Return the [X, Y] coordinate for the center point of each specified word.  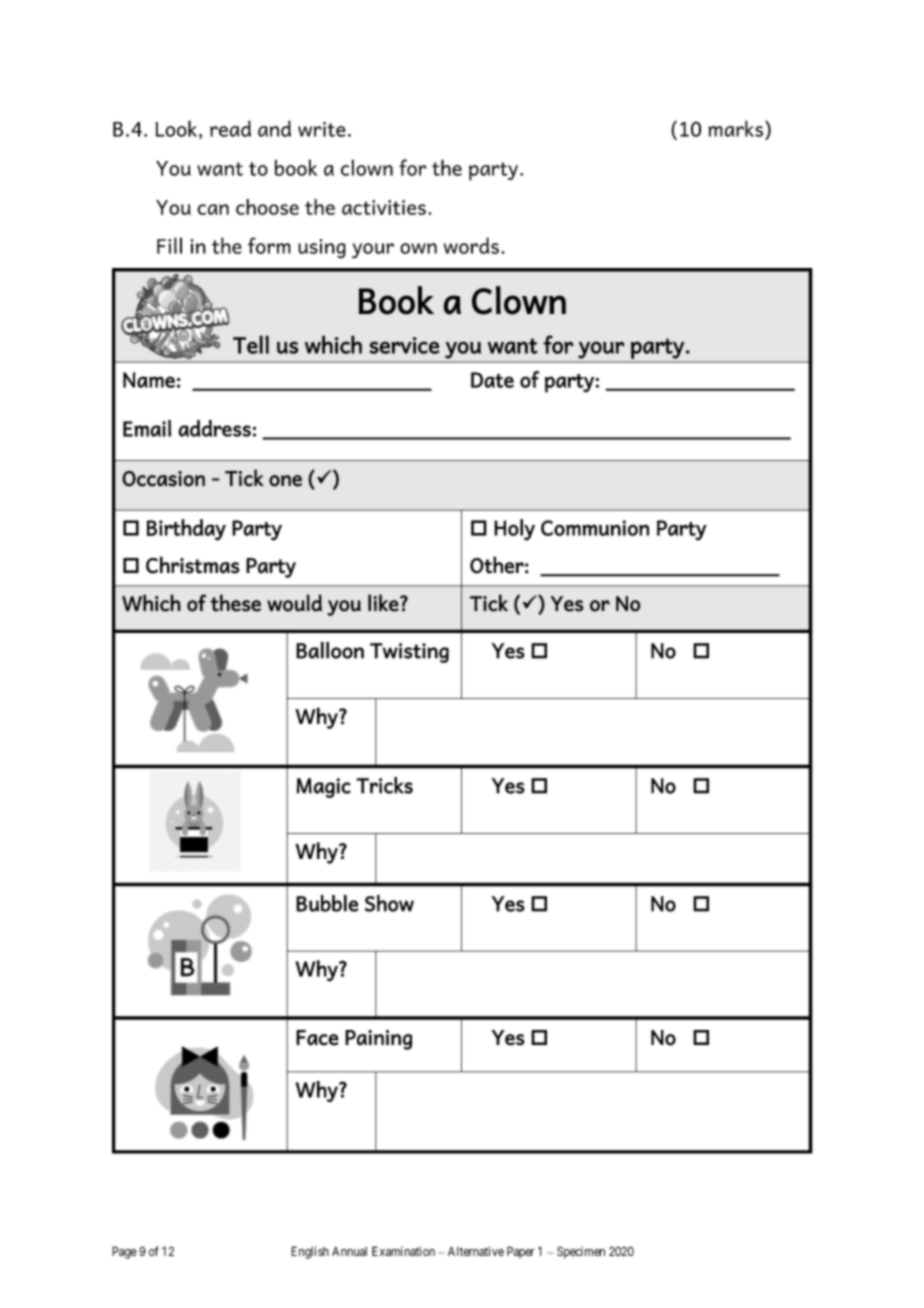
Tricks [384, 785]
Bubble [327, 903]
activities [384, 207]
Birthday [186, 530]
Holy [514, 530]
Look [178, 129]
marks [735, 128]
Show [389, 903]
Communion [595, 528]
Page [124, 1252]
